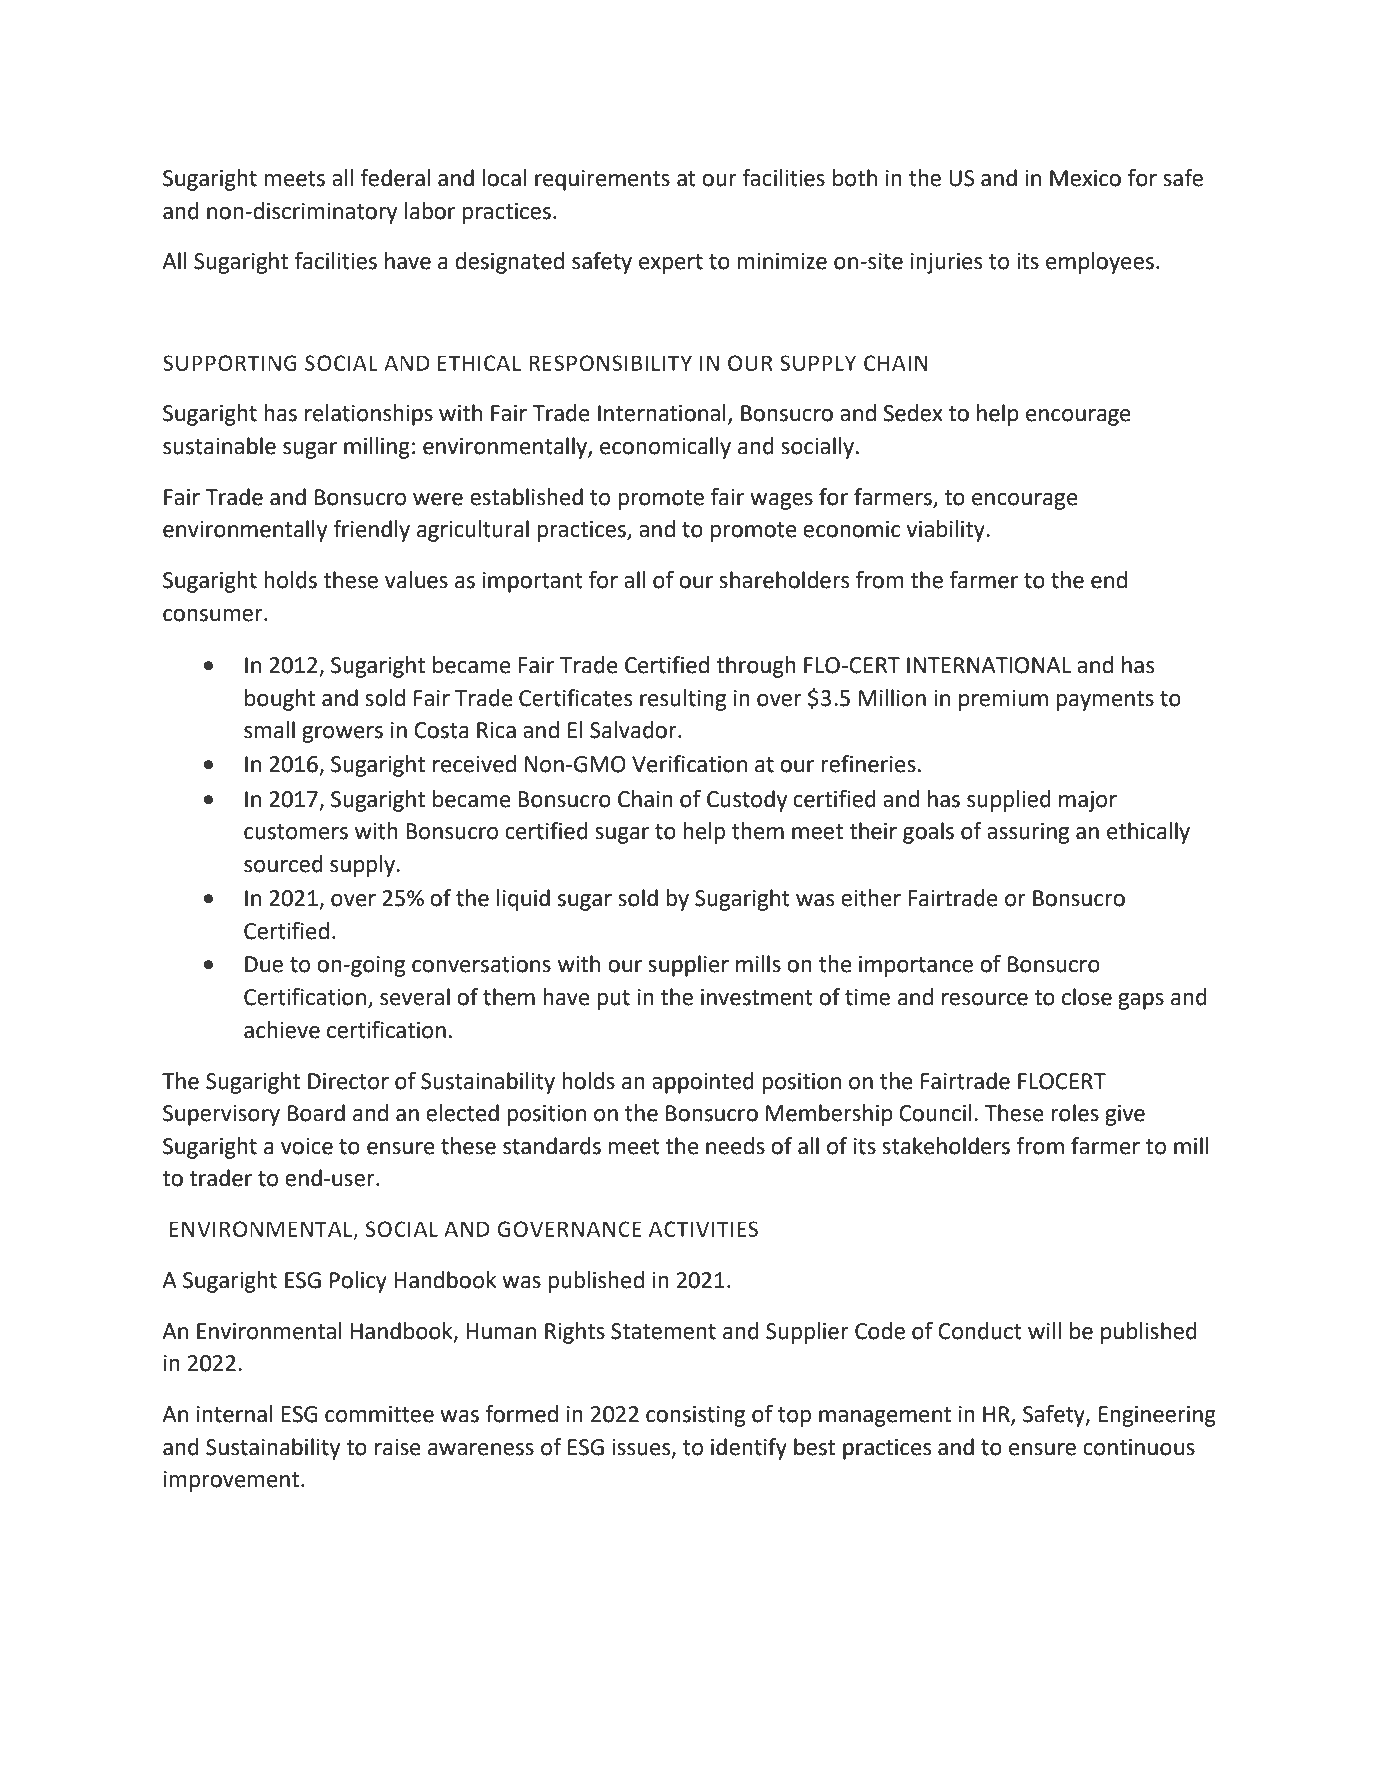  I want to click on through, so click(756, 667).
